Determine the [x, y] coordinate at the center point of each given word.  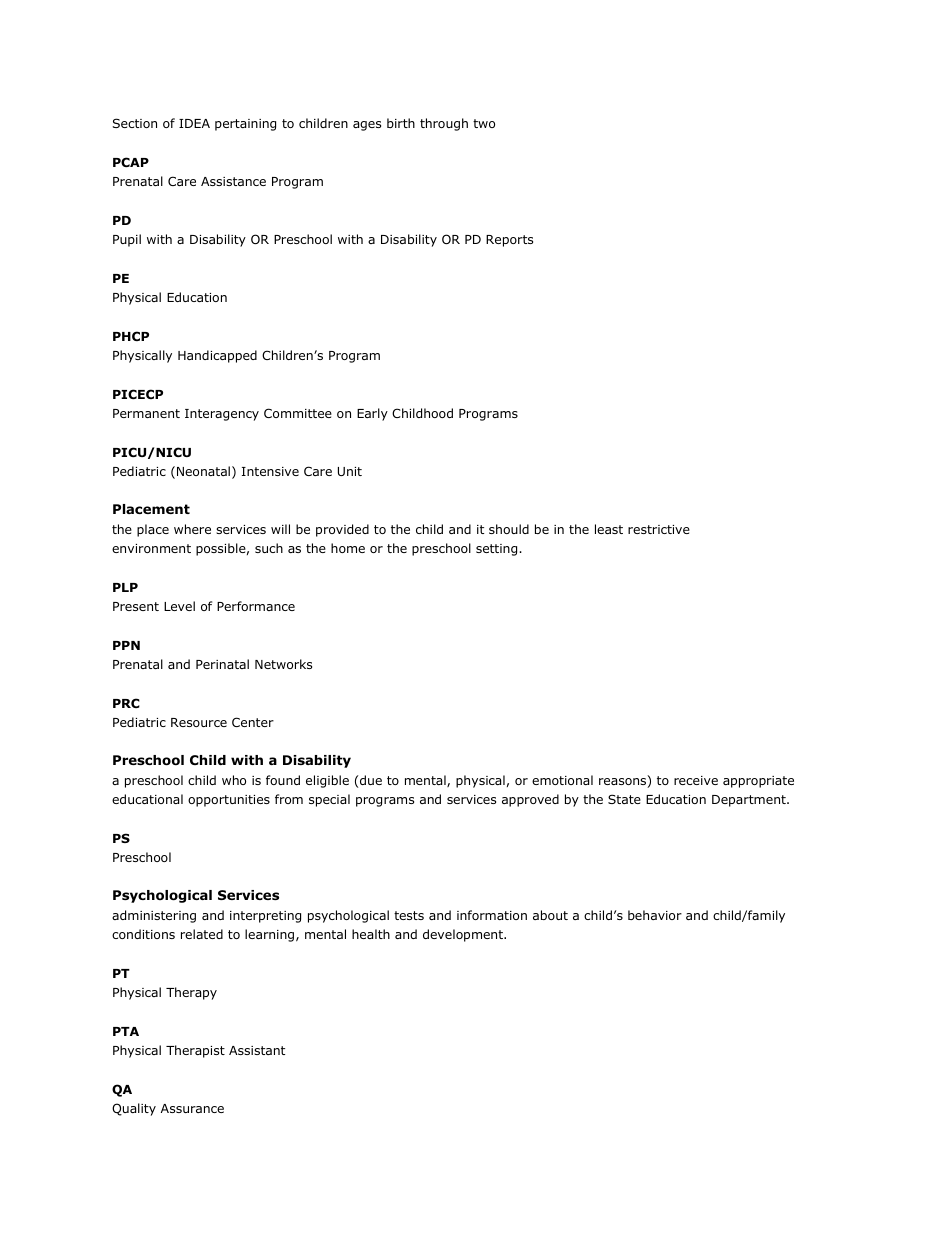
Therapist [195, 1051]
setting [498, 550]
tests [409, 915]
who [234, 780]
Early [372, 414]
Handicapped [217, 356]
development [464, 935]
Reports [509, 241]
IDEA [194, 123]
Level [179, 606]
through [444, 124]
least [609, 529]
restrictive [659, 529]
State [624, 799]
